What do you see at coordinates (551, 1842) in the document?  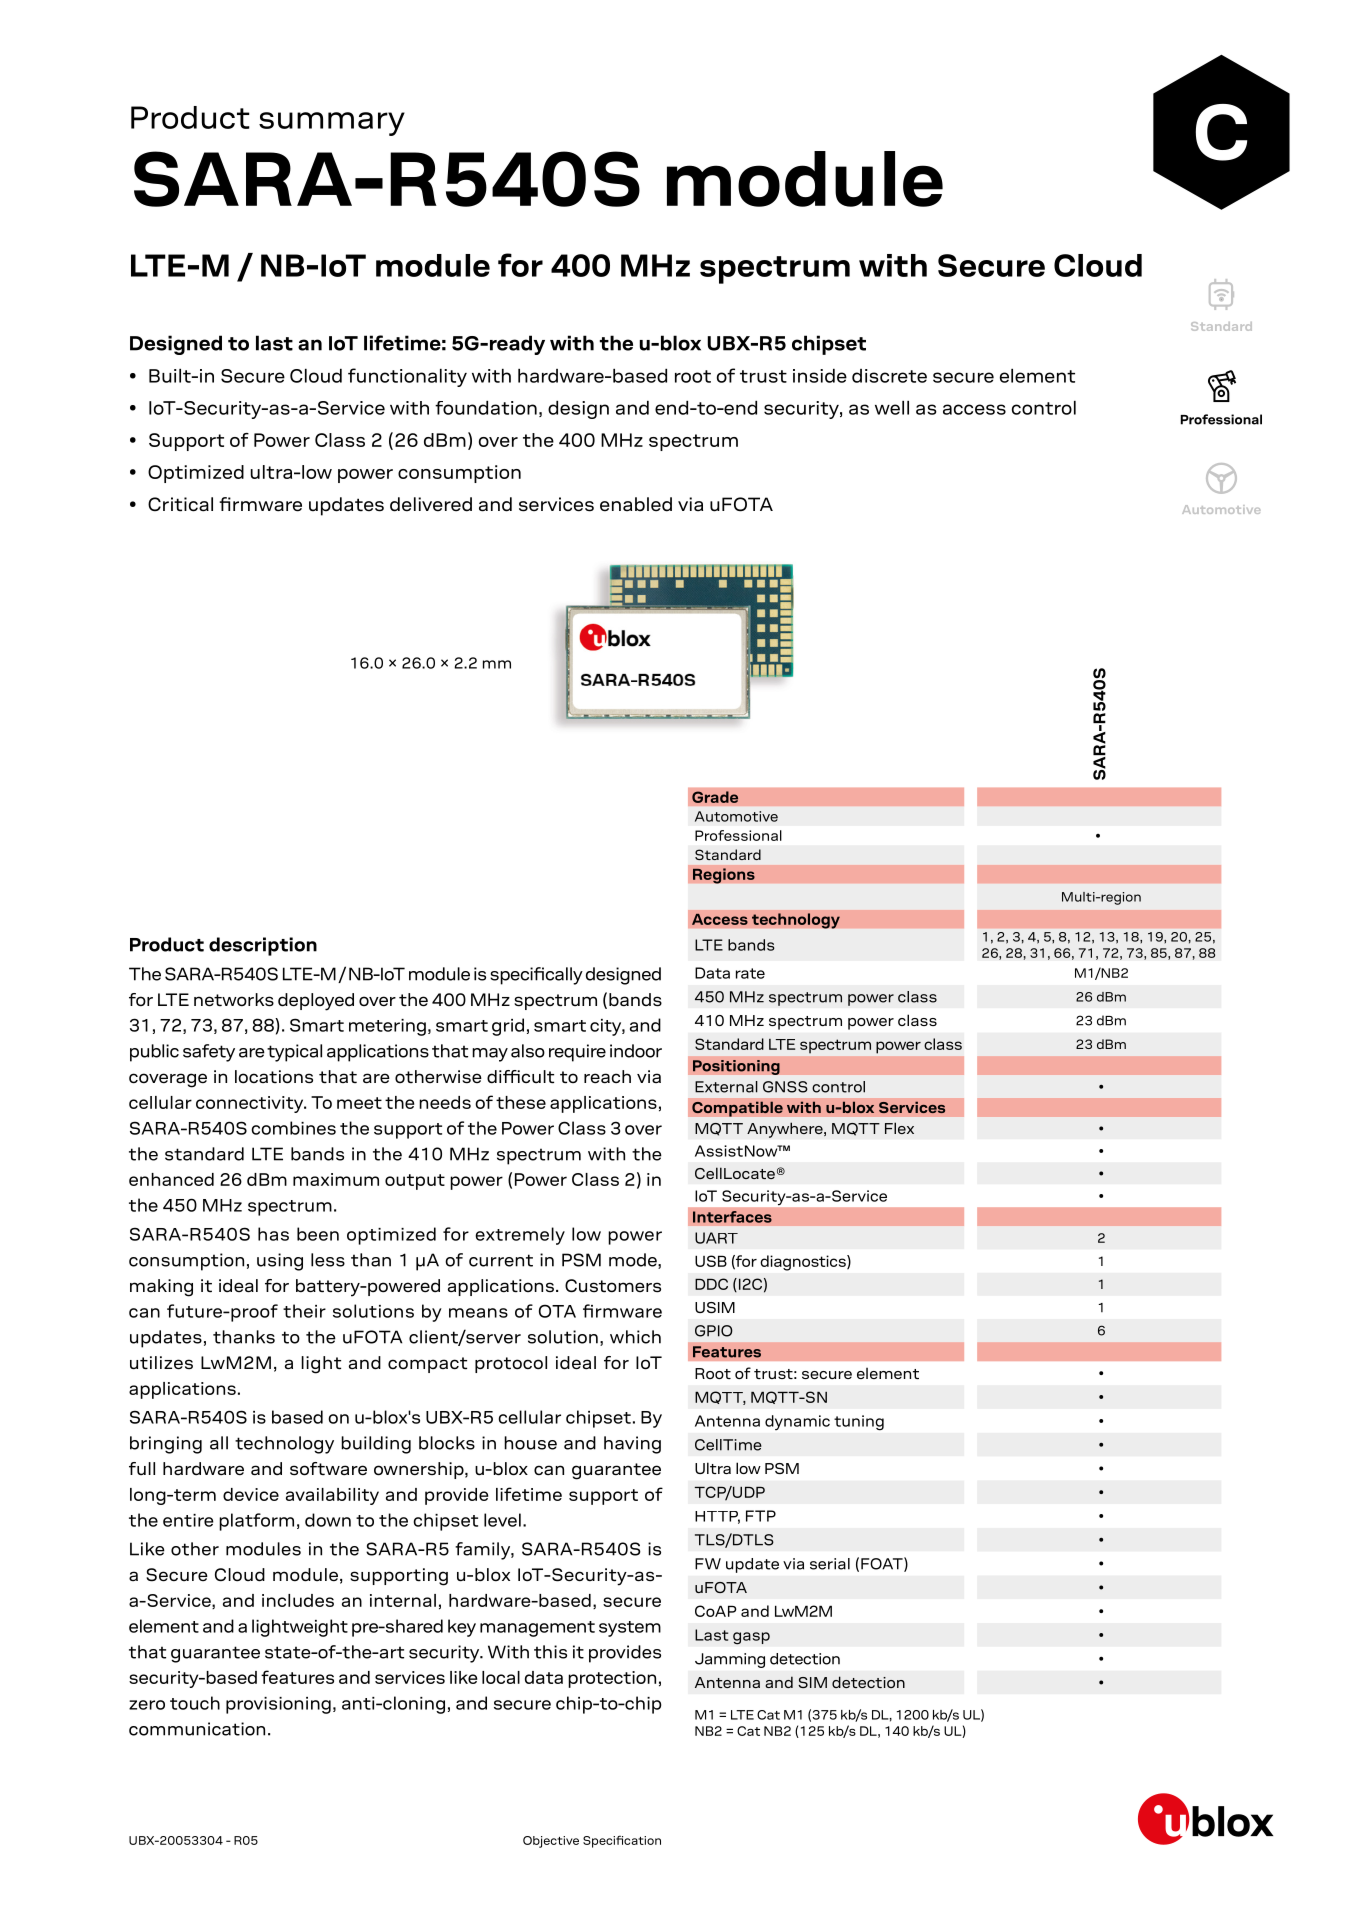 I see `Objective` at bounding box center [551, 1842].
